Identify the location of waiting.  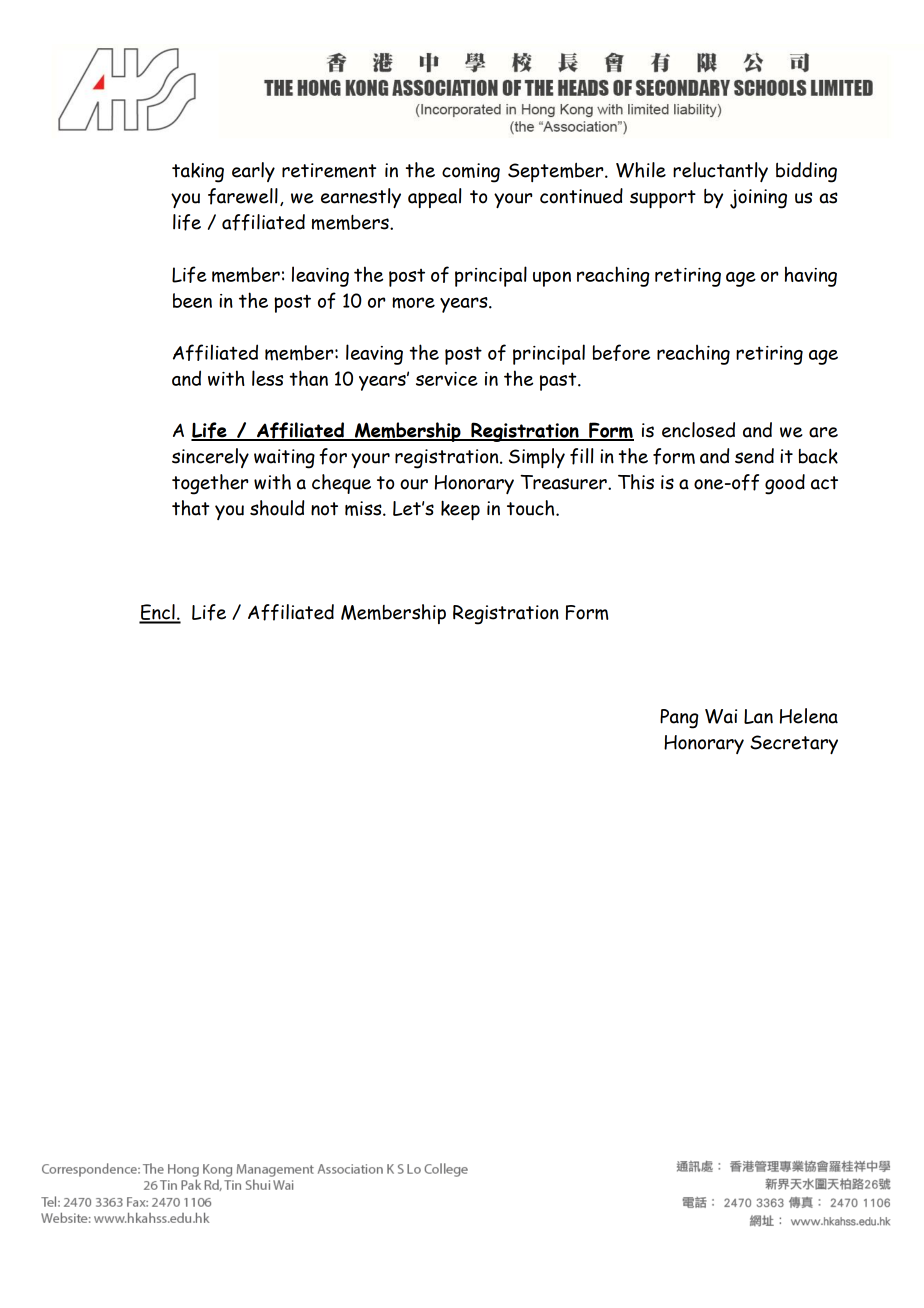
(284, 459).
